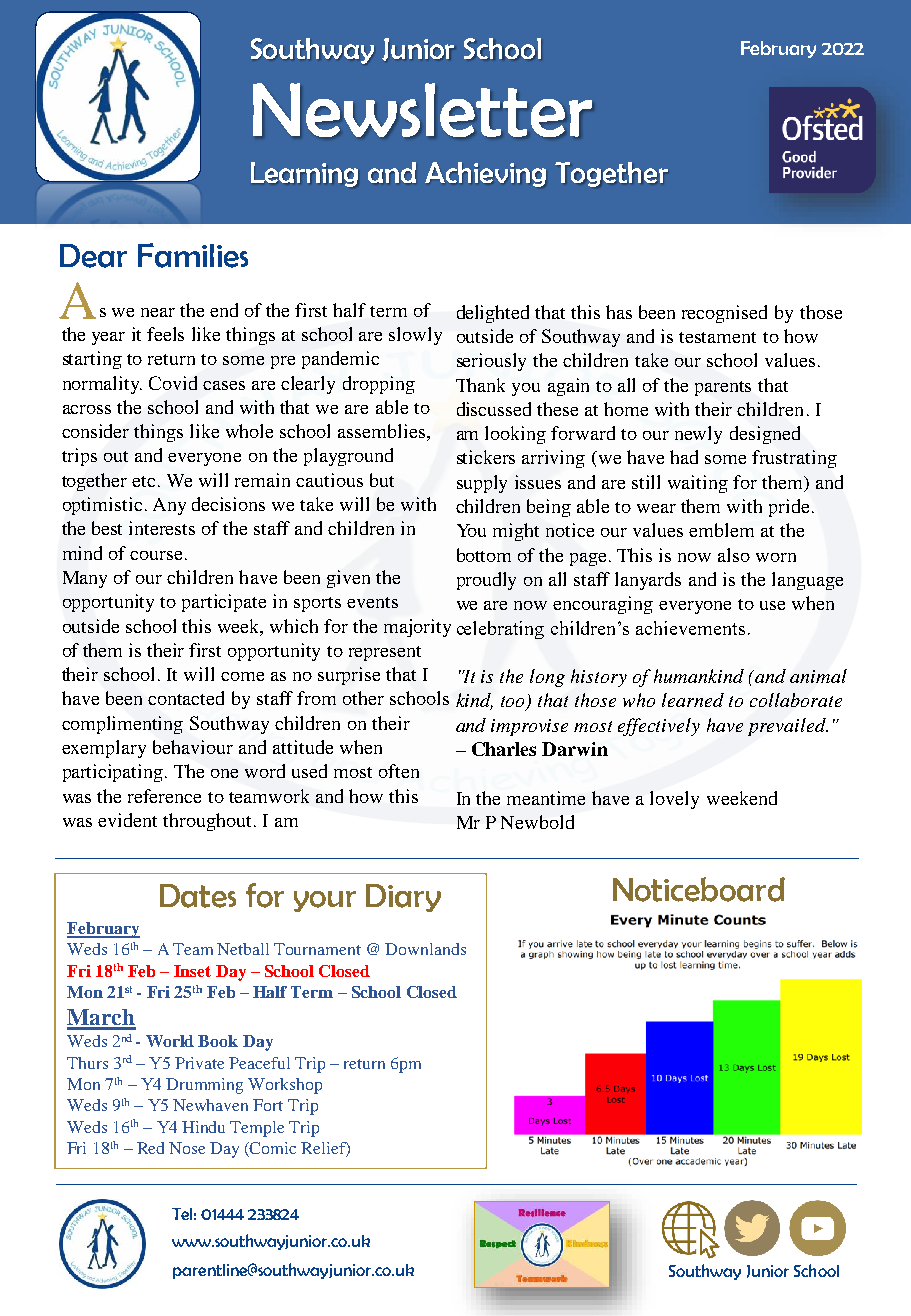  I want to click on Learning, so click(304, 174).
